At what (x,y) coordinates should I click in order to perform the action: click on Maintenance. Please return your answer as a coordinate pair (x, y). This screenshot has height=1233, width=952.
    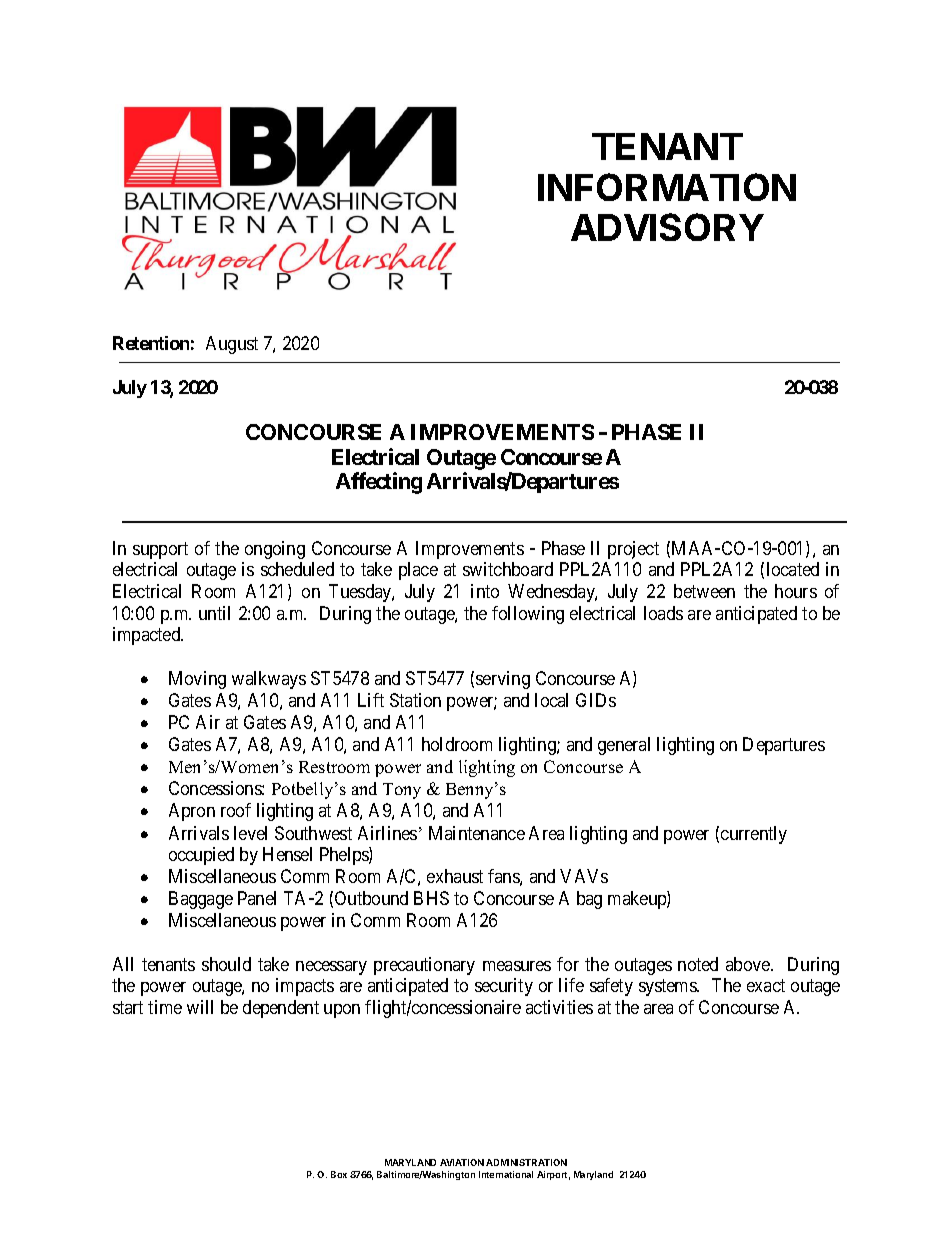
    Looking at the image, I should click on (477, 833).
